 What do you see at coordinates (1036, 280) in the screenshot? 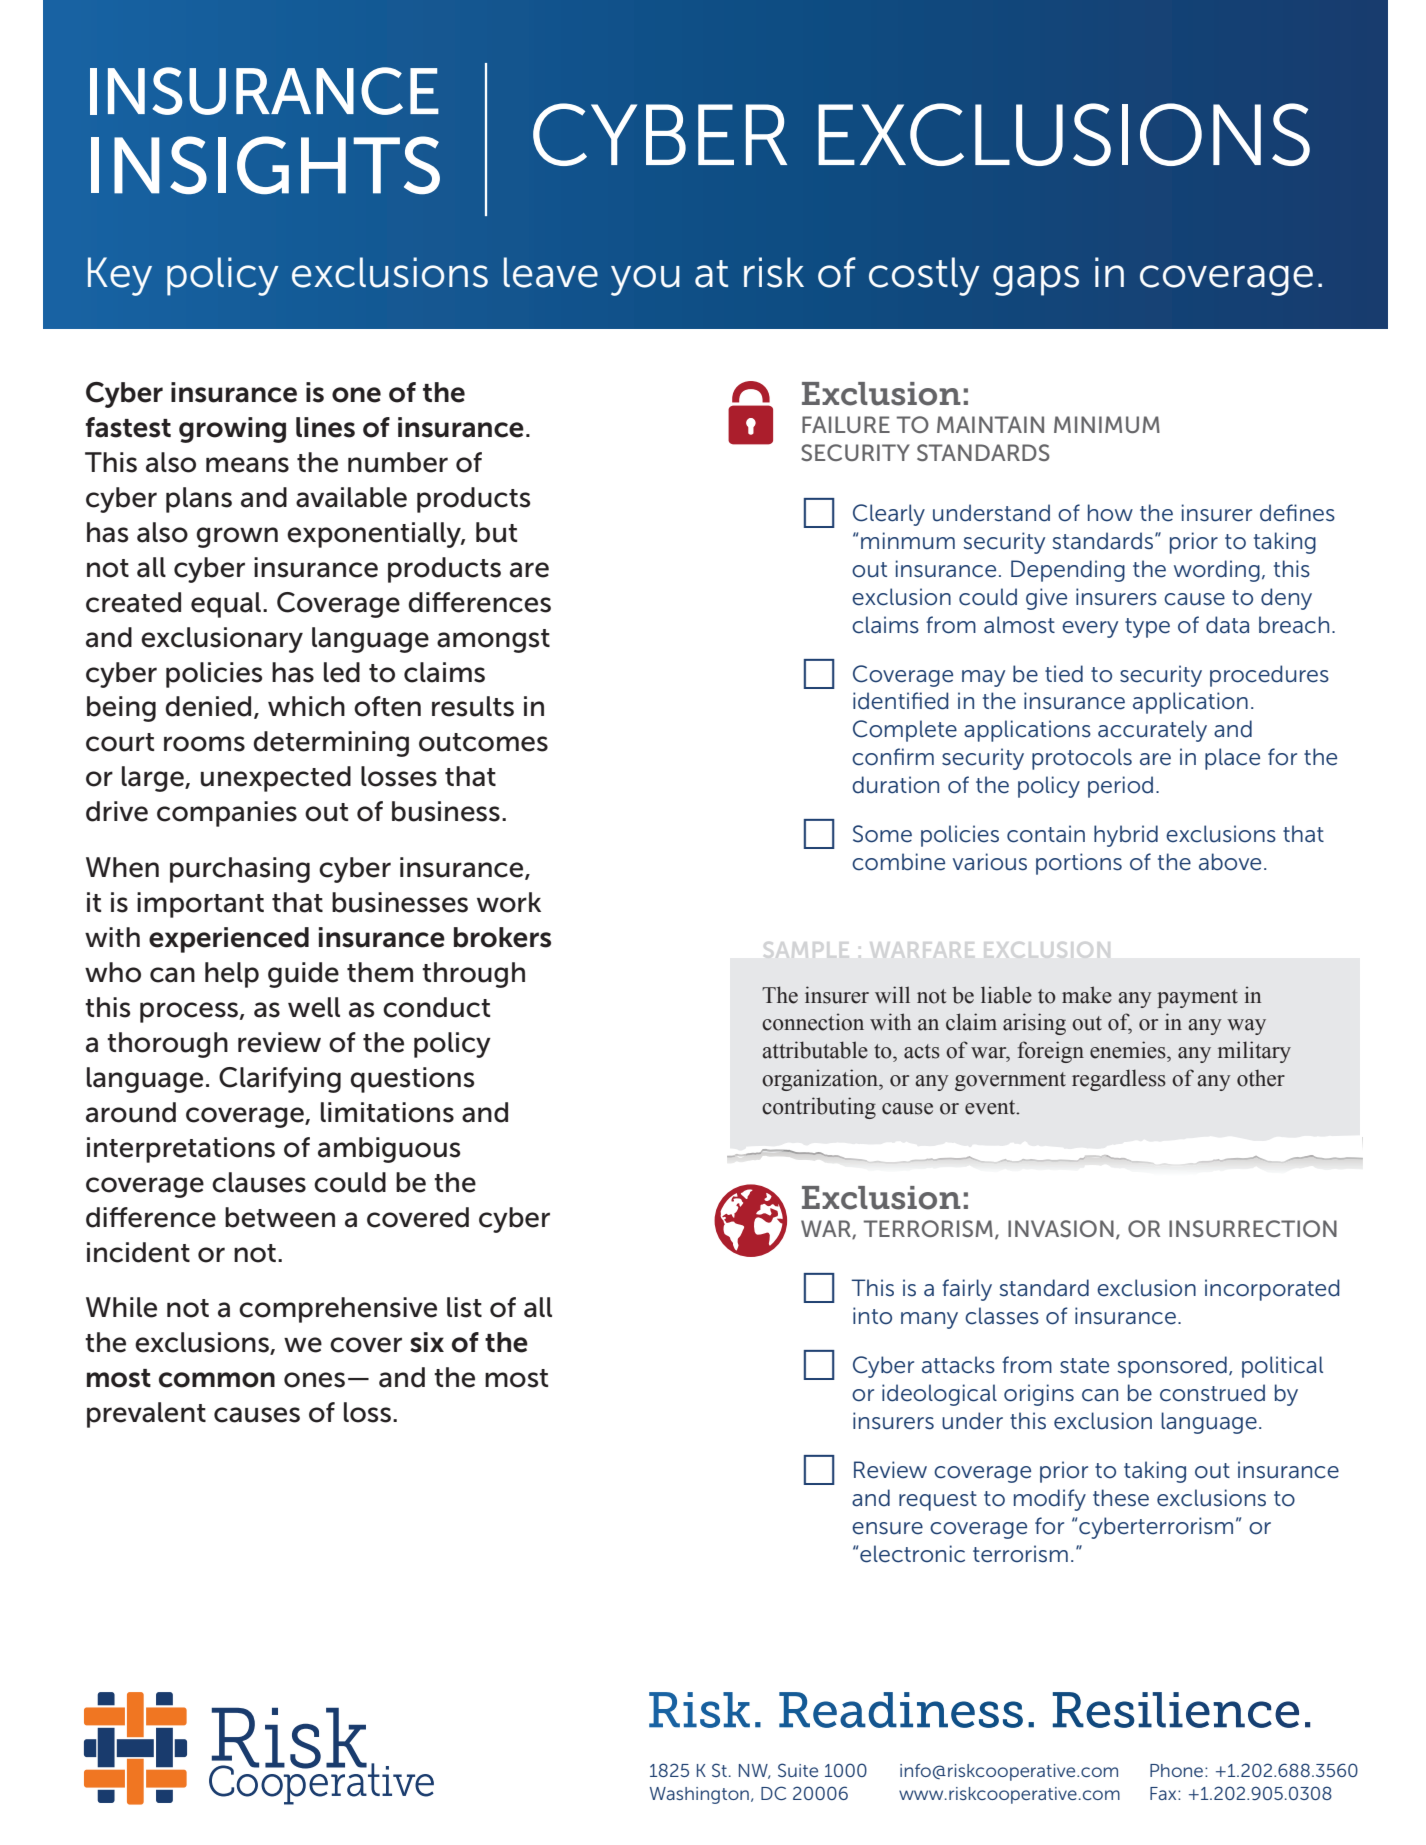
I see `gaps` at bounding box center [1036, 280].
